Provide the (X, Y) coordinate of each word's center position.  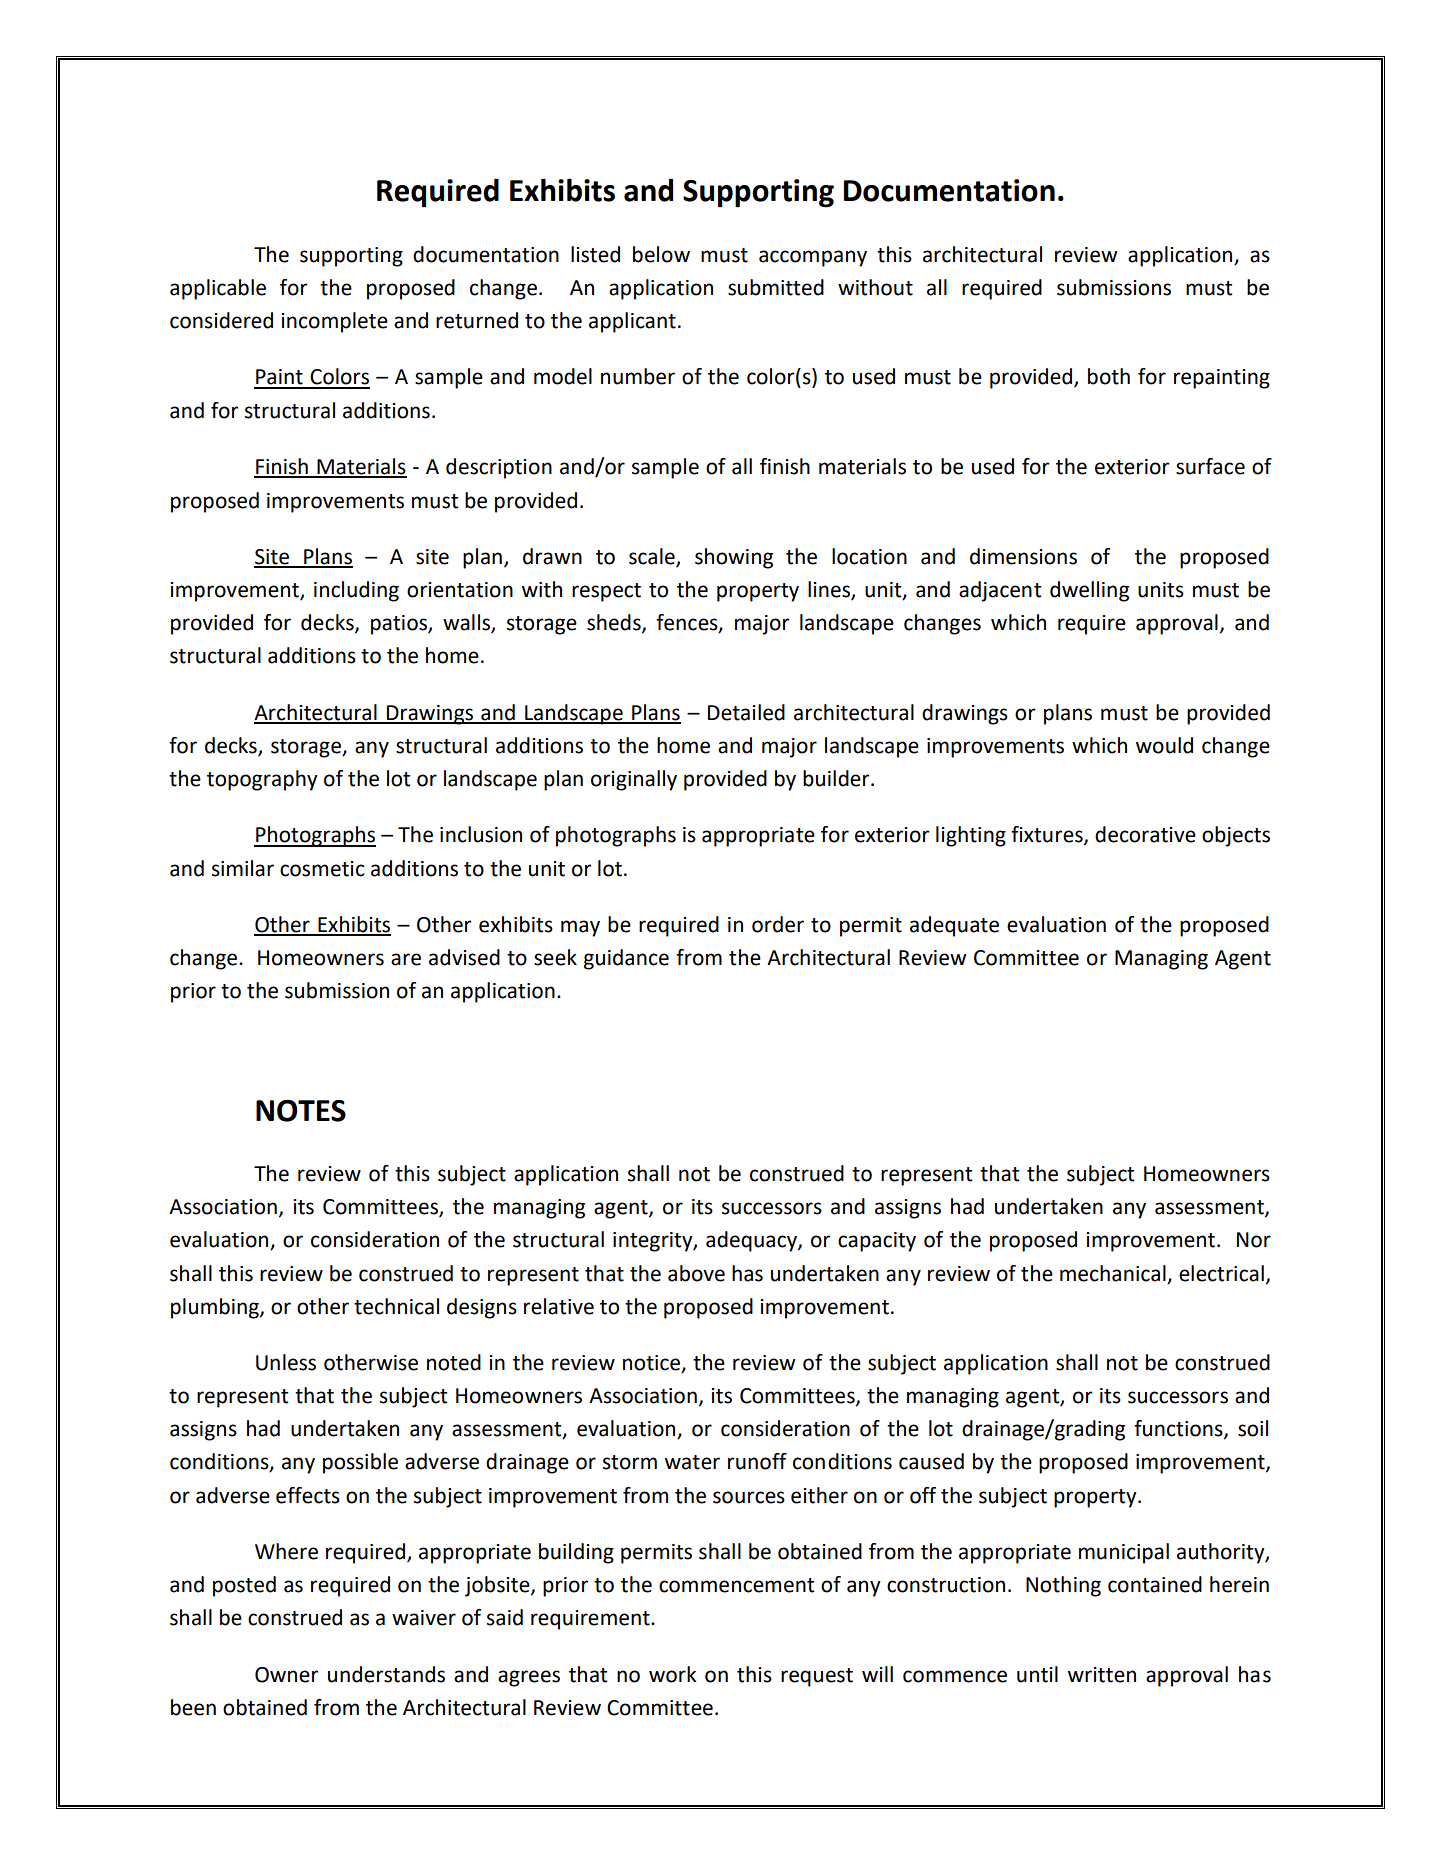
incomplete (334, 322)
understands (386, 1674)
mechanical (1113, 1273)
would (1164, 745)
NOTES (301, 1111)
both (1109, 376)
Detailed (746, 712)
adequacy (752, 1241)
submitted (776, 287)
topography (262, 780)
